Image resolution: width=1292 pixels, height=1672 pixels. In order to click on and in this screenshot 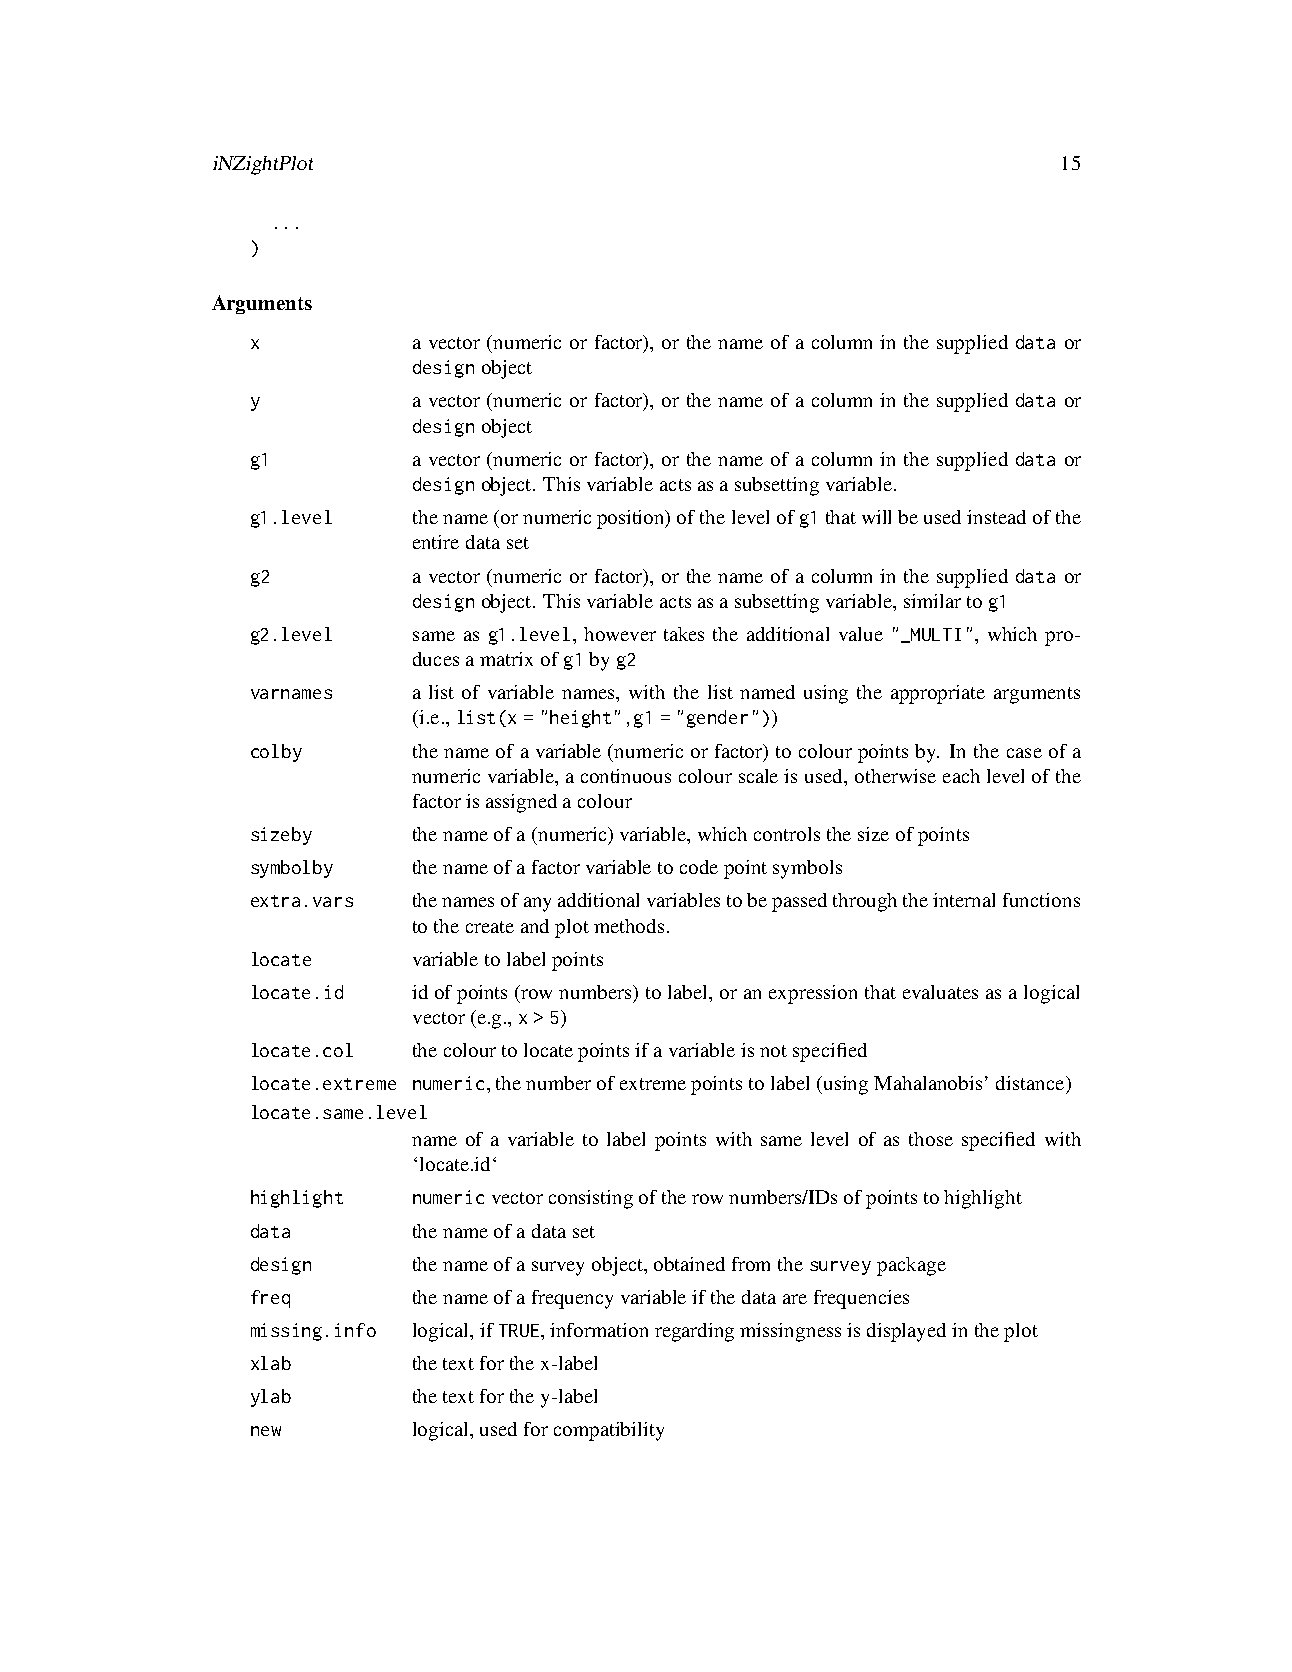, I will do `click(535, 926)`.
